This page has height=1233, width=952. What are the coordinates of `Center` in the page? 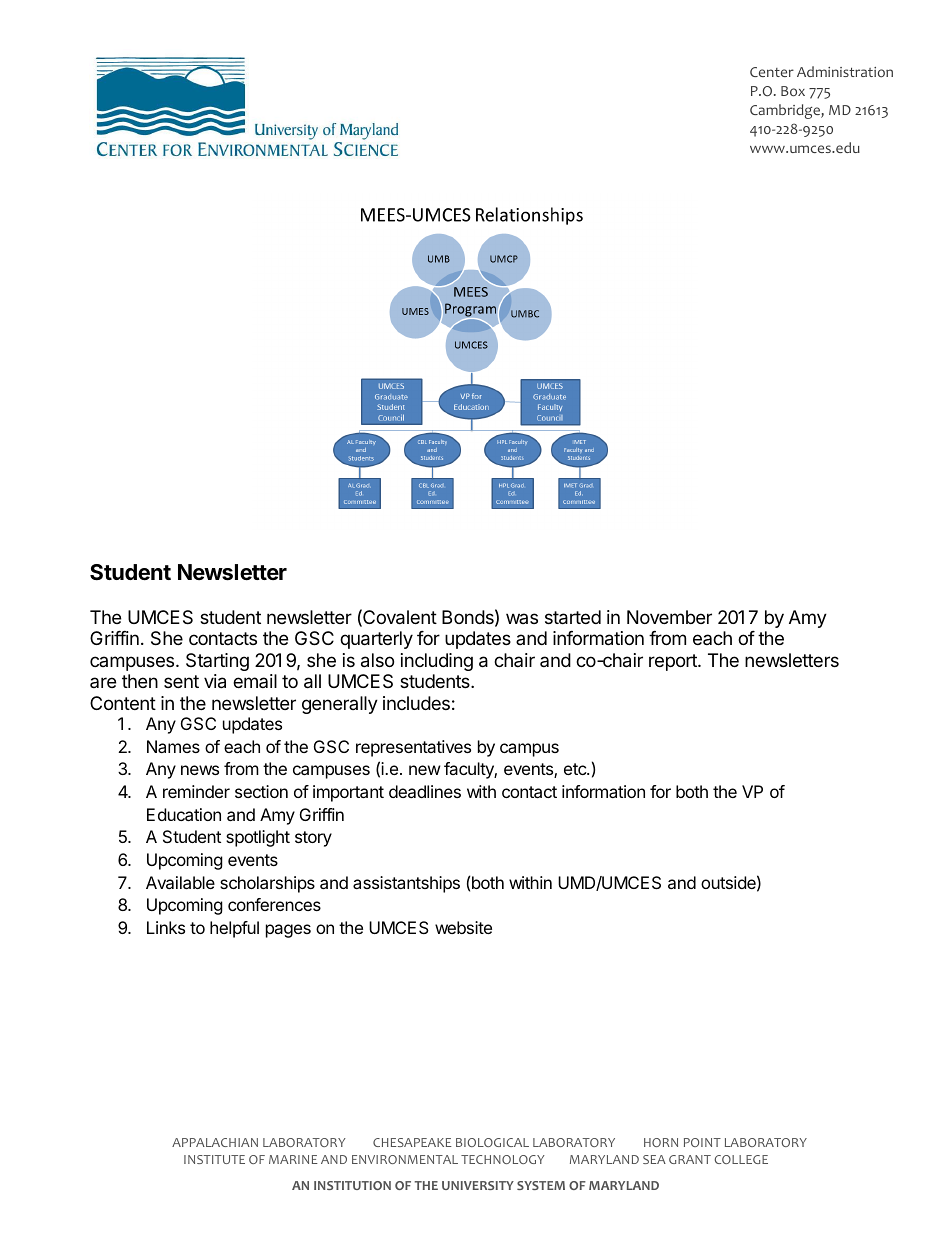 It's located at (772, 72).
